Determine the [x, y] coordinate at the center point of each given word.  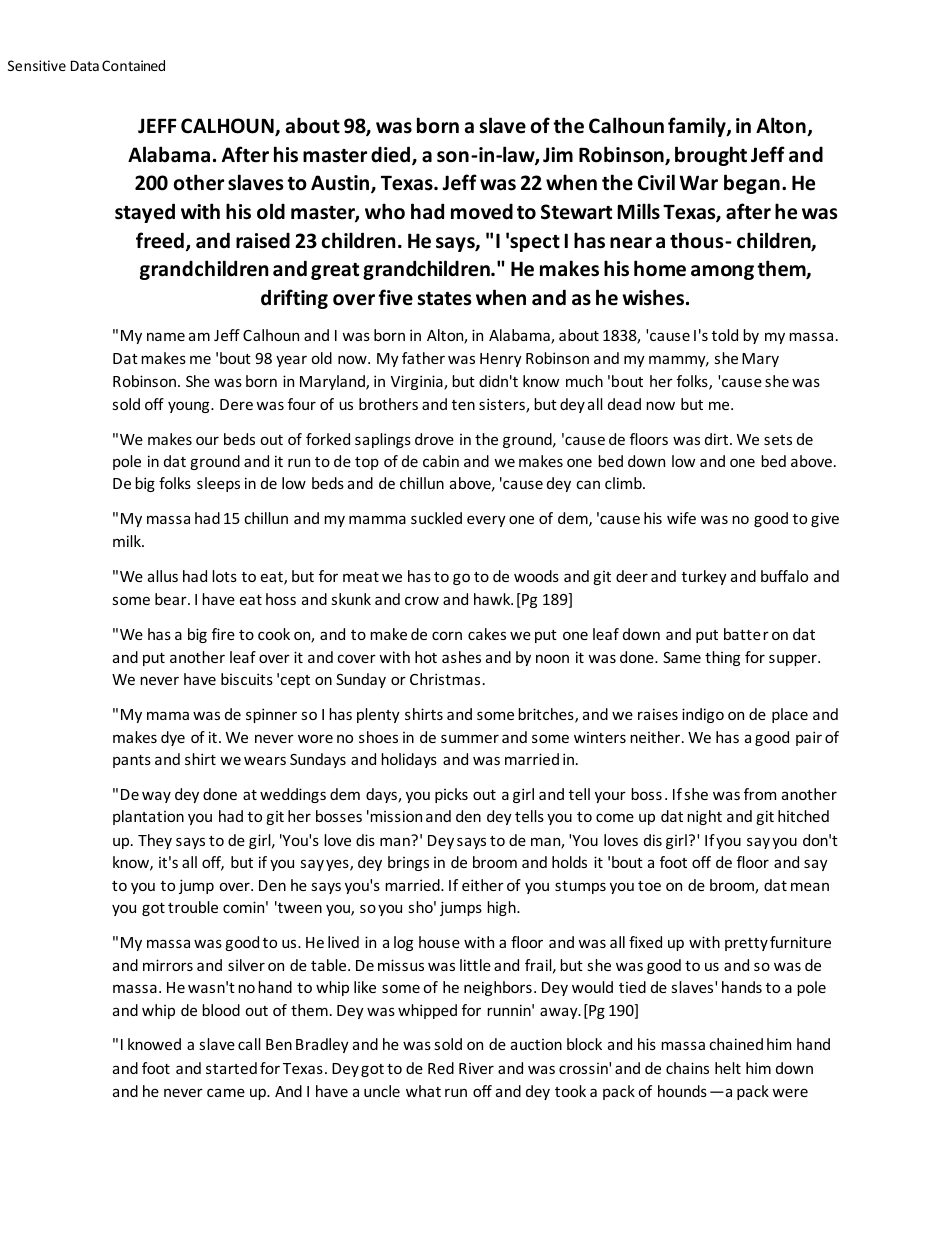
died [392, 155]
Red [441, 1068]
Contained [133, 65]
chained [736, 1044]
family [698, 127]
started [231, 1068]
